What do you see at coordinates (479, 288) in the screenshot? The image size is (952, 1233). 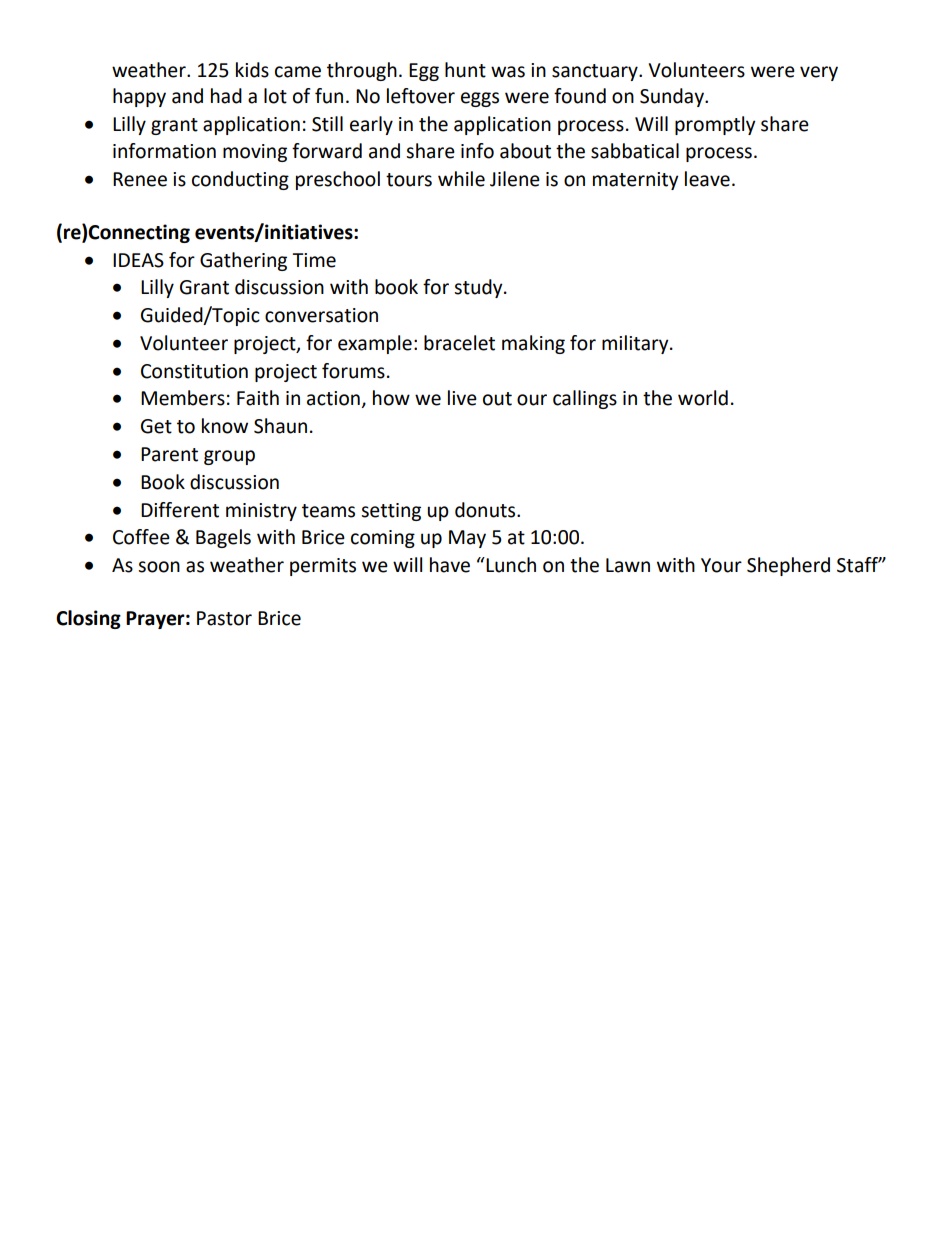 I see `study` at bounding box center [479, 288].
